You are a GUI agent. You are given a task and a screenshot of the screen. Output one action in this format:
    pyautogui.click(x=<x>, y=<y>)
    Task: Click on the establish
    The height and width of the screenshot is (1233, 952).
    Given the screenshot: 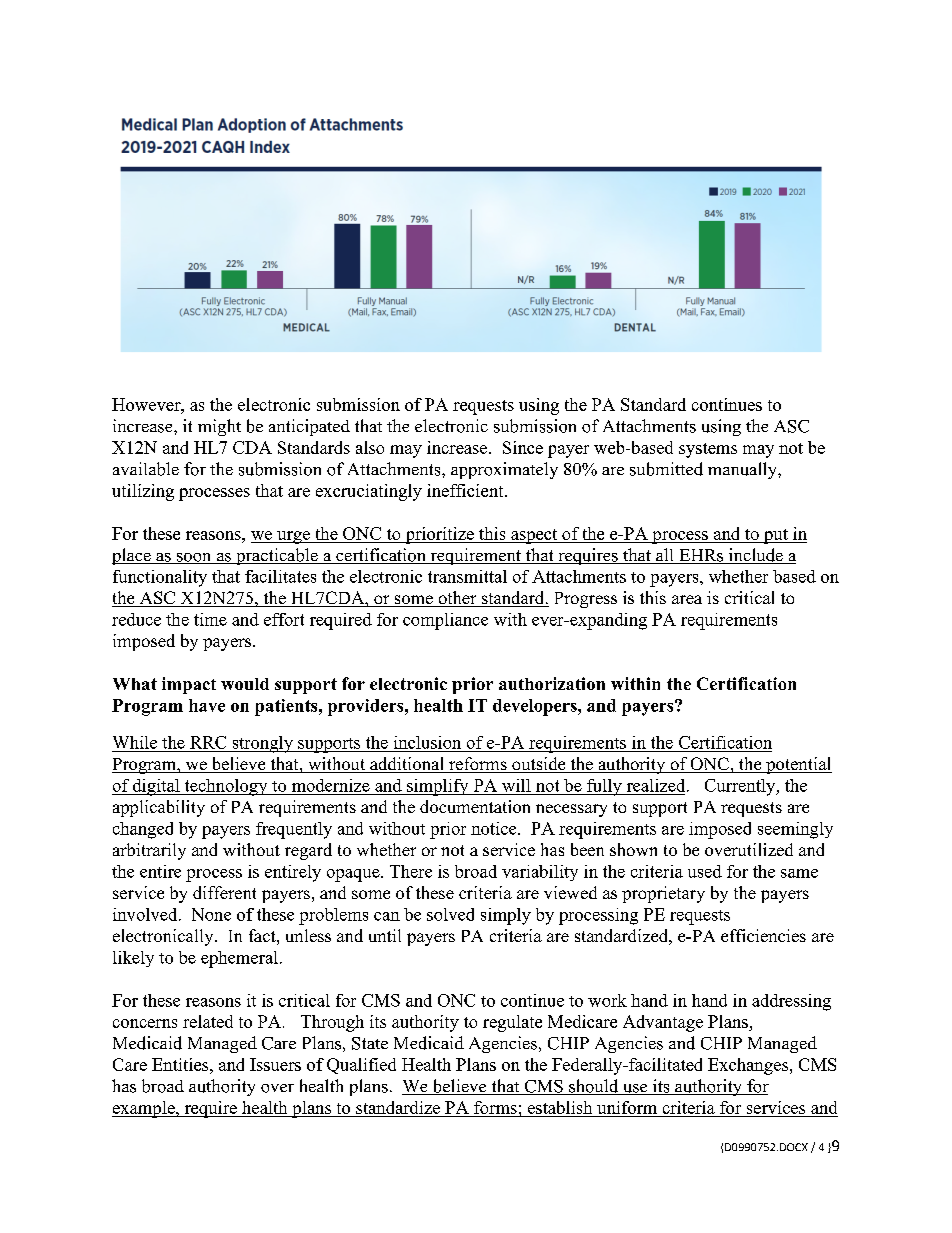 What is the action you would take?
    pyautogui.click(x=560, y=1109)
